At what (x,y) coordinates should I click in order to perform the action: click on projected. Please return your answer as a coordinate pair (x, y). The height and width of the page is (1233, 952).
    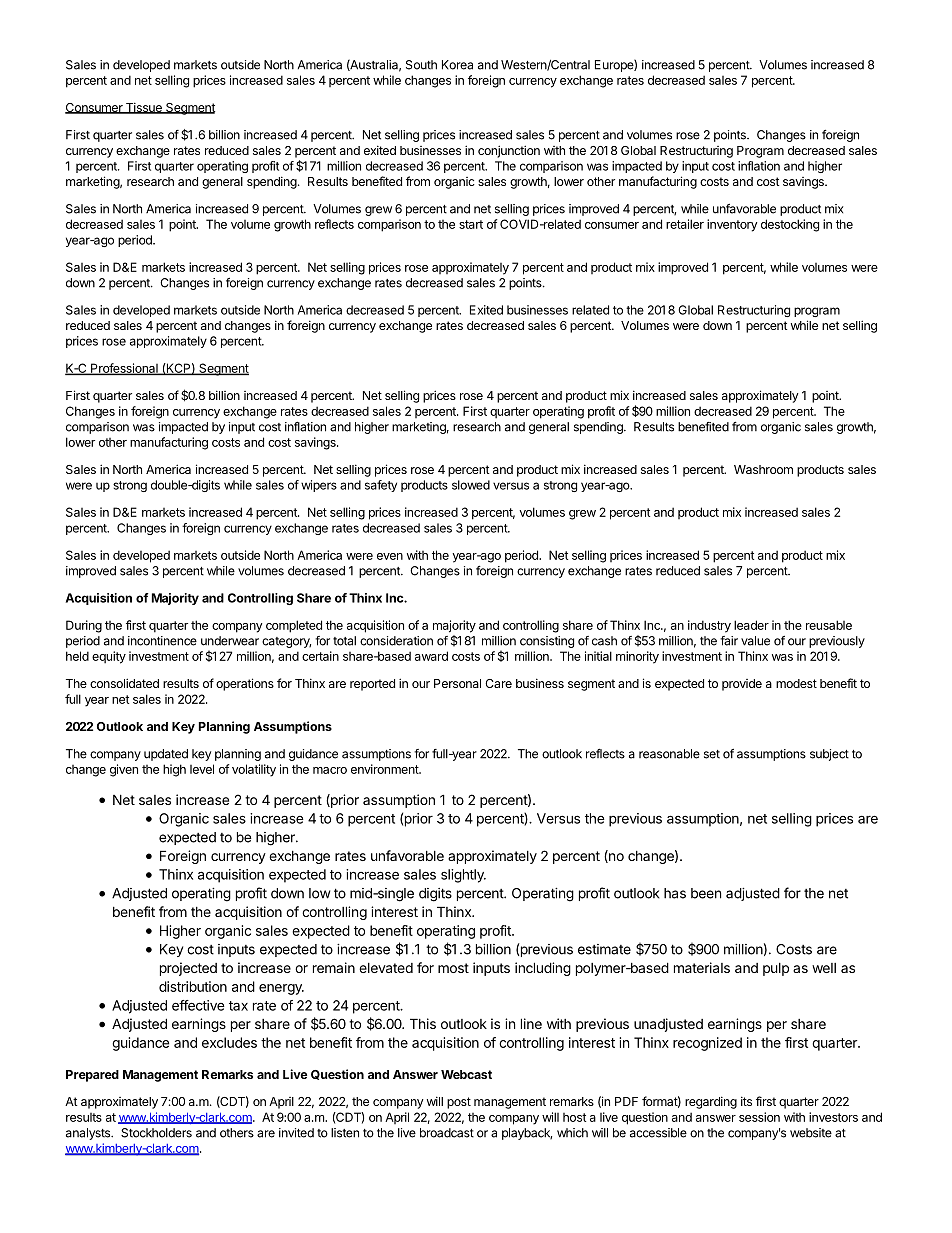
    Looking at the image, I should click on (188, 969).
